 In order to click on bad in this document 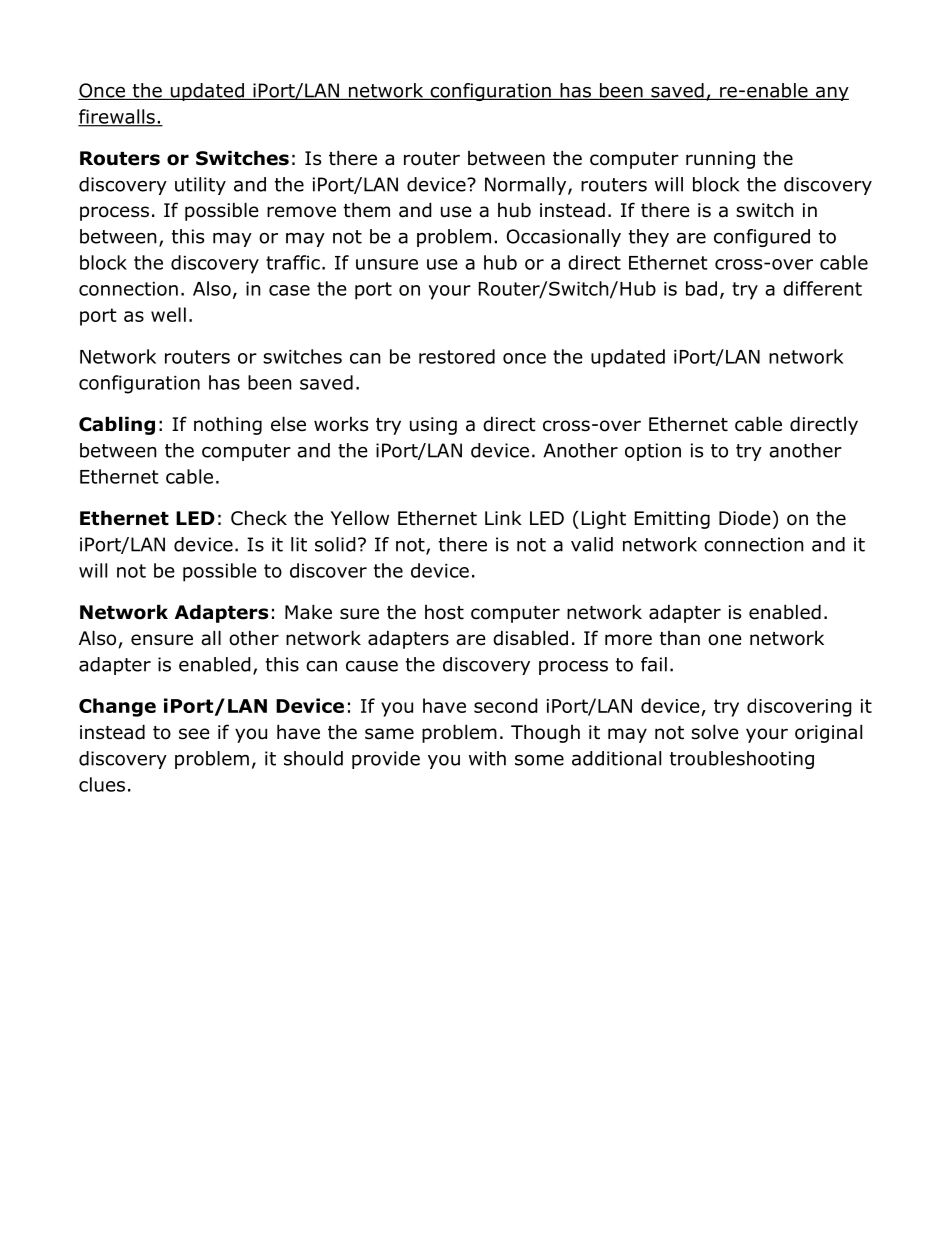, I will do `click(701, 288)`.
